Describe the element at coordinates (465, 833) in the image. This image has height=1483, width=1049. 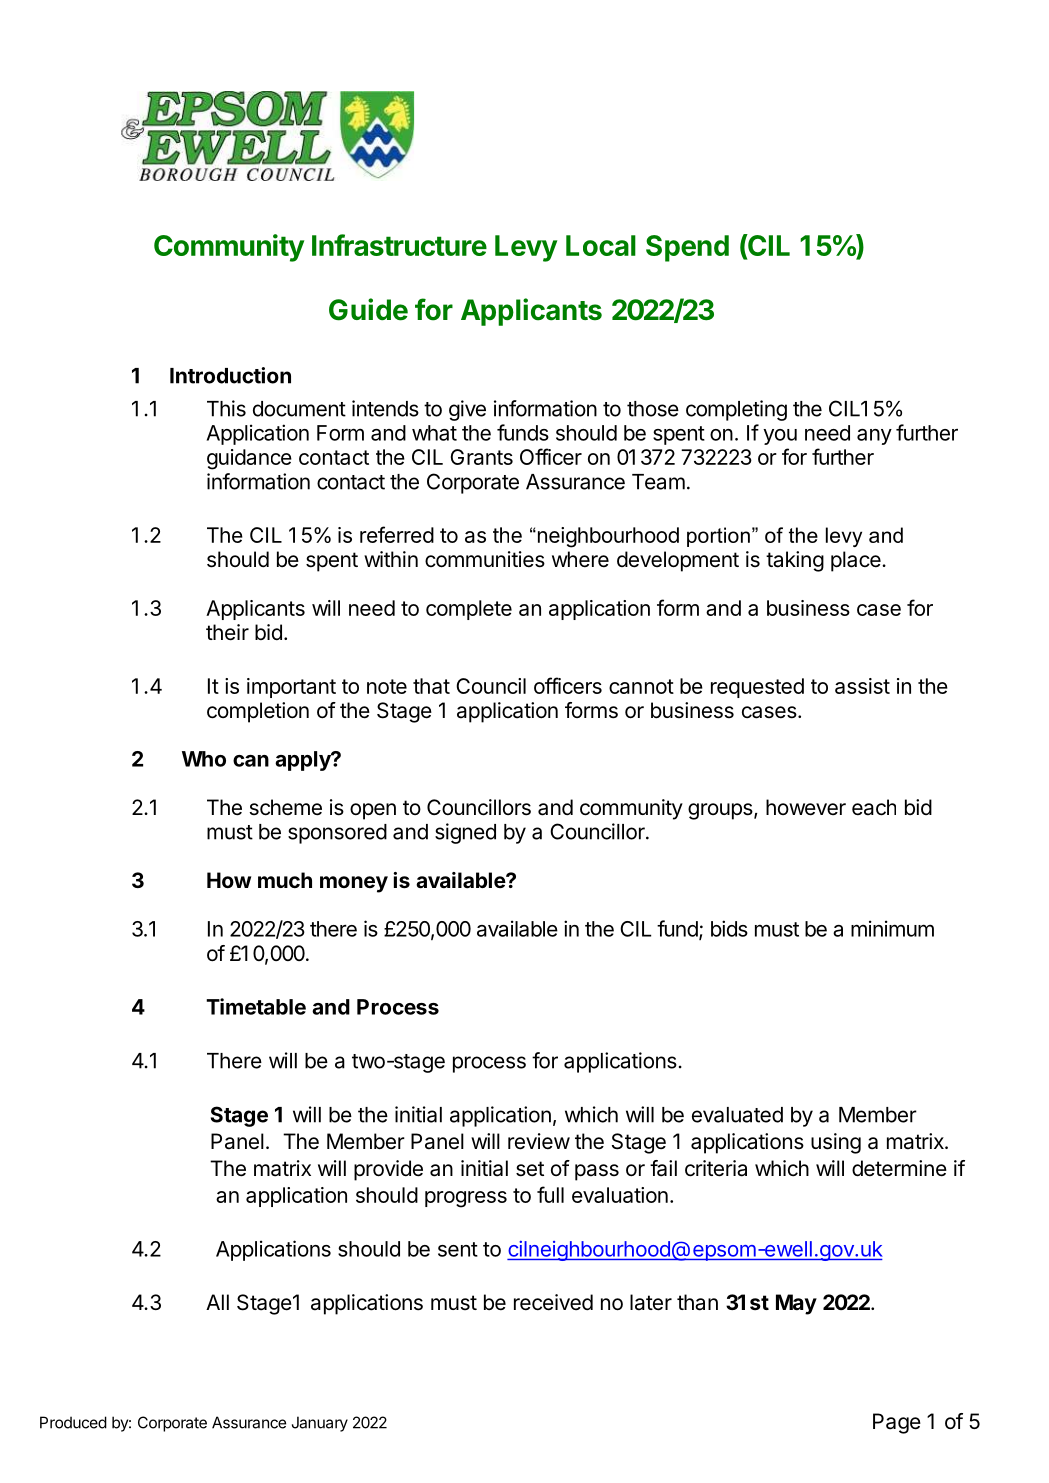
I see `signed` at that location.
